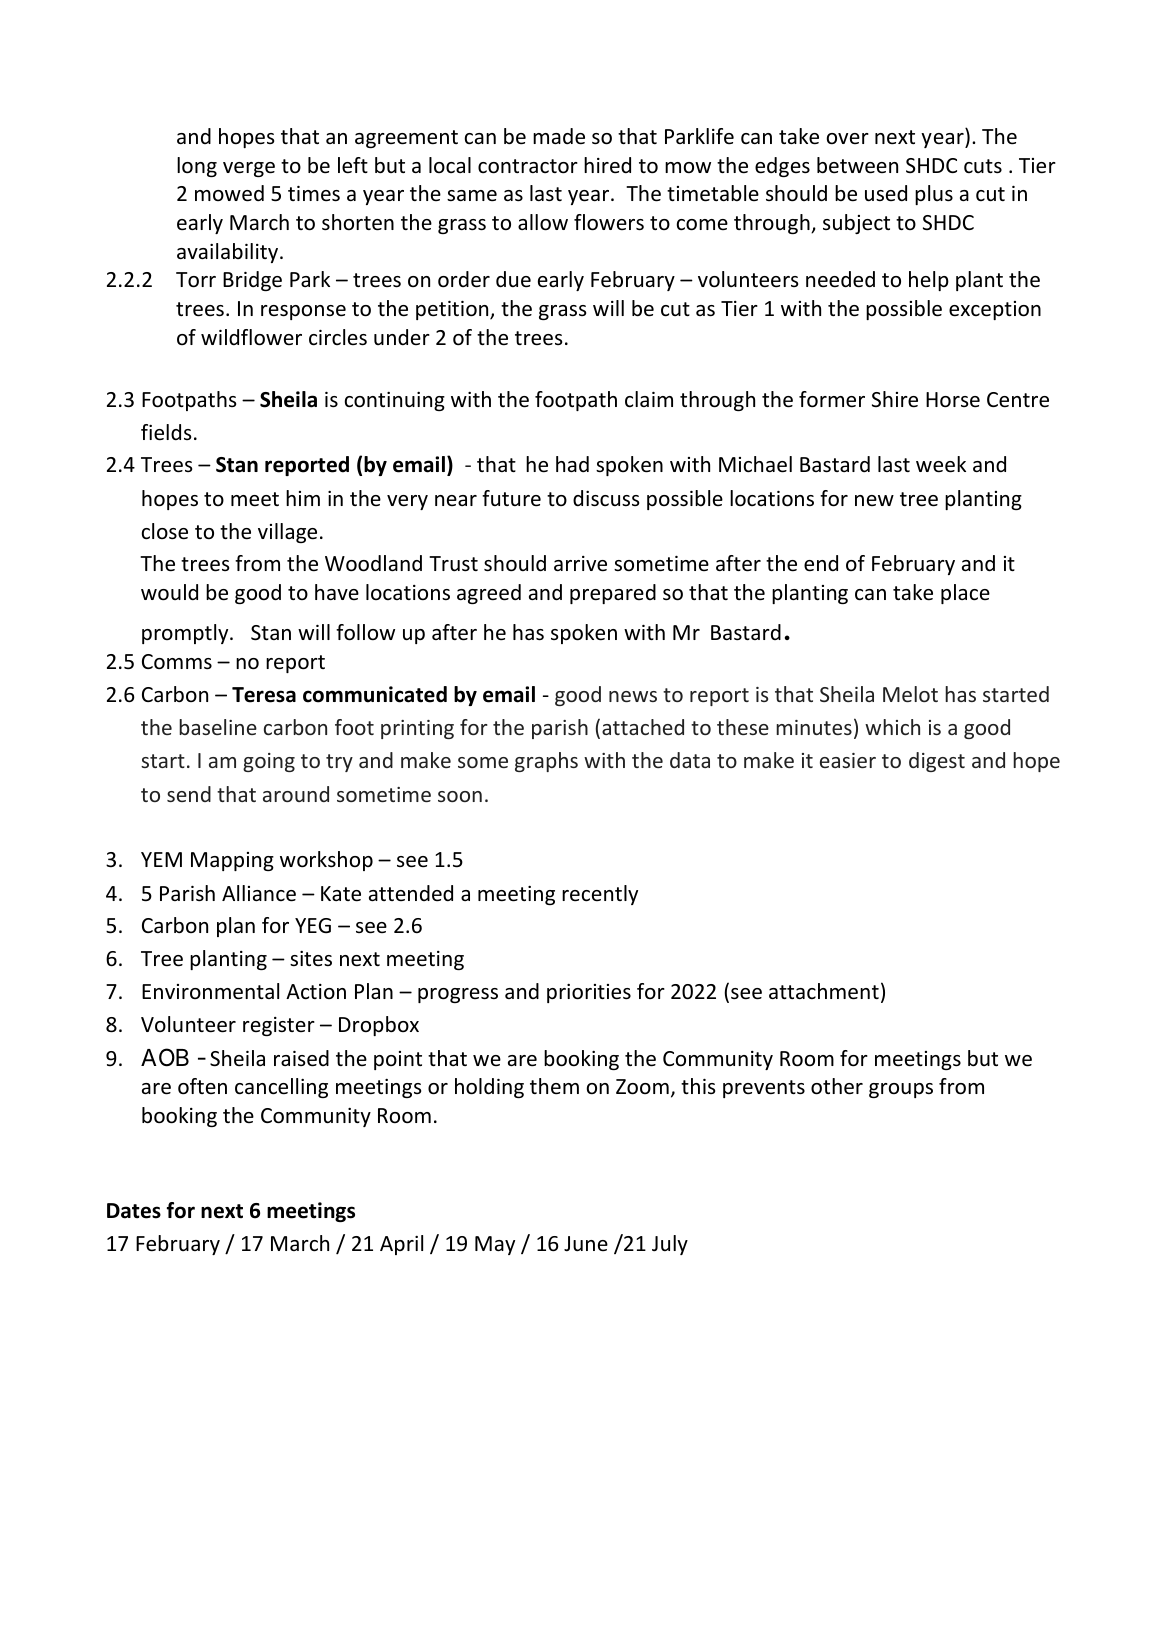 The width and height of the page is (1166, 1649). What do you see at coordinates (572, 464) in the page?
I see `had` at bounding box center [572, 464].
